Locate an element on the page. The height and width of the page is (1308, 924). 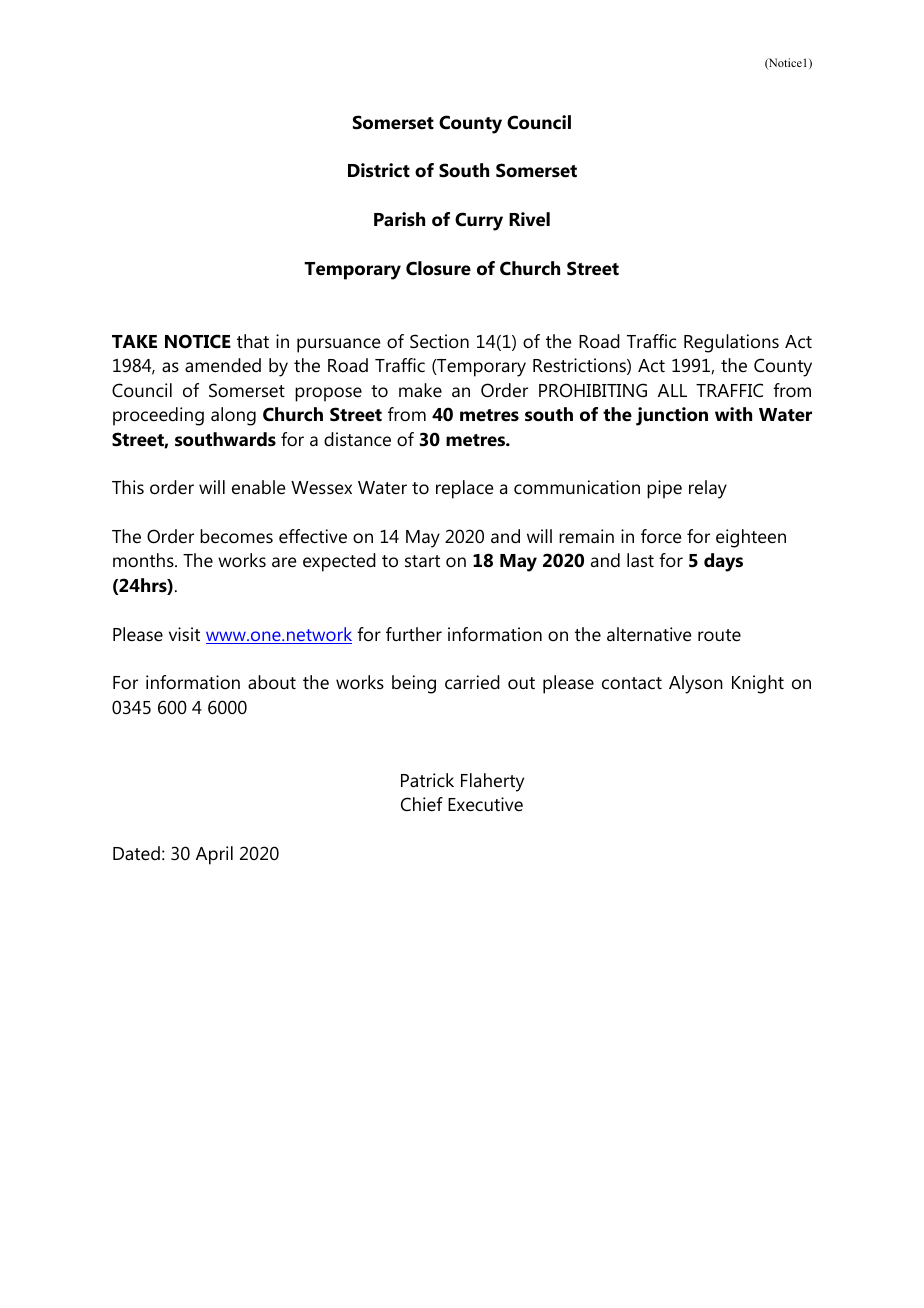
replace is located at coordinates (464, 489).
